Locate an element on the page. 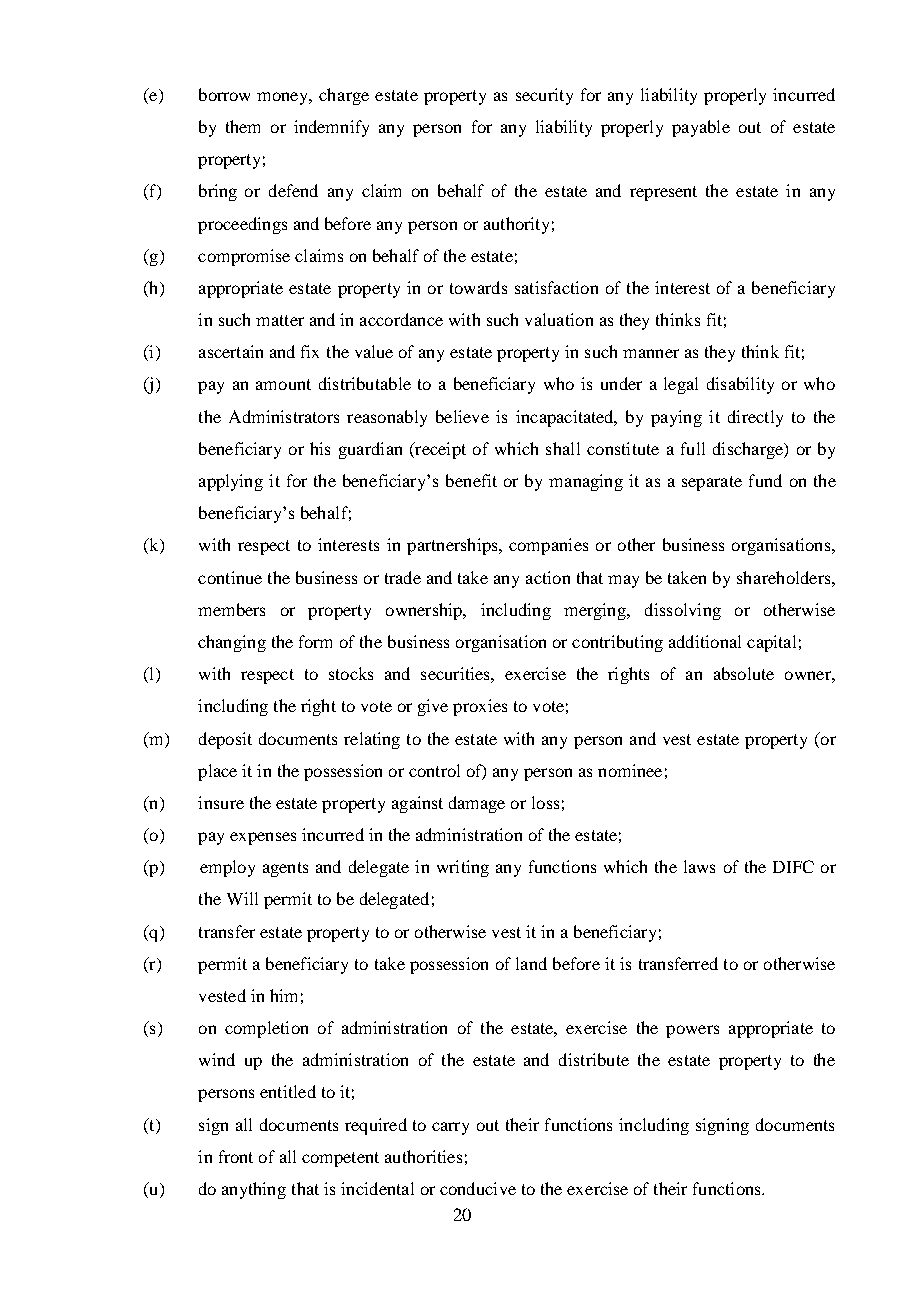 This image has width=924, height=1309. them is located at coordinates (243, 126).
